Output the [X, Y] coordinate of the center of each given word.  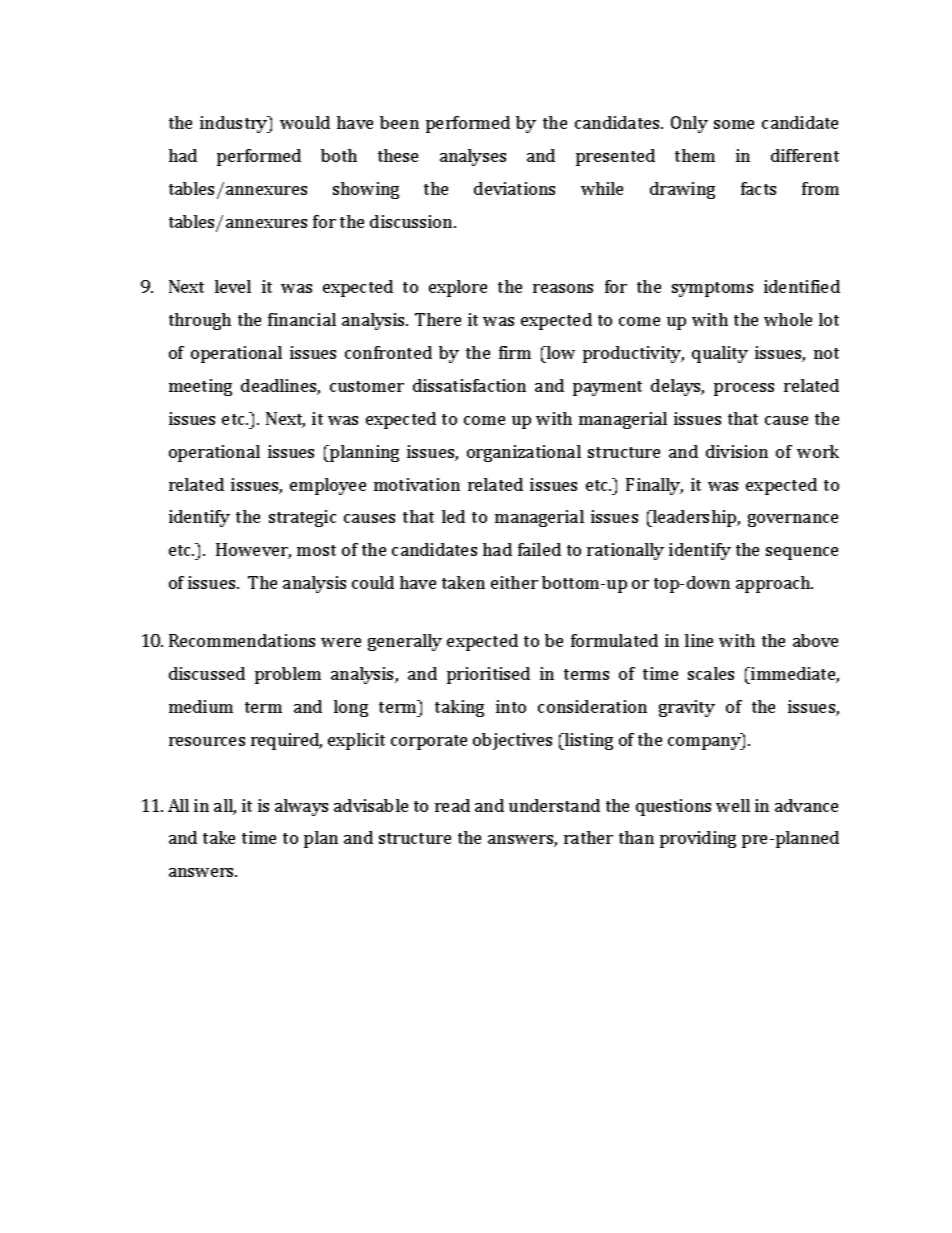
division [737, 451]
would [305, 122]
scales [711, 673]
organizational [524, 453]
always [301, 807]
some [734, 124]
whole [788, 319]
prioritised [488, 675]
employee [328, 486]
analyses [473, 157]
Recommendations [242, 640]
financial [302, 319]
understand [554, 805]
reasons [563, 288]
